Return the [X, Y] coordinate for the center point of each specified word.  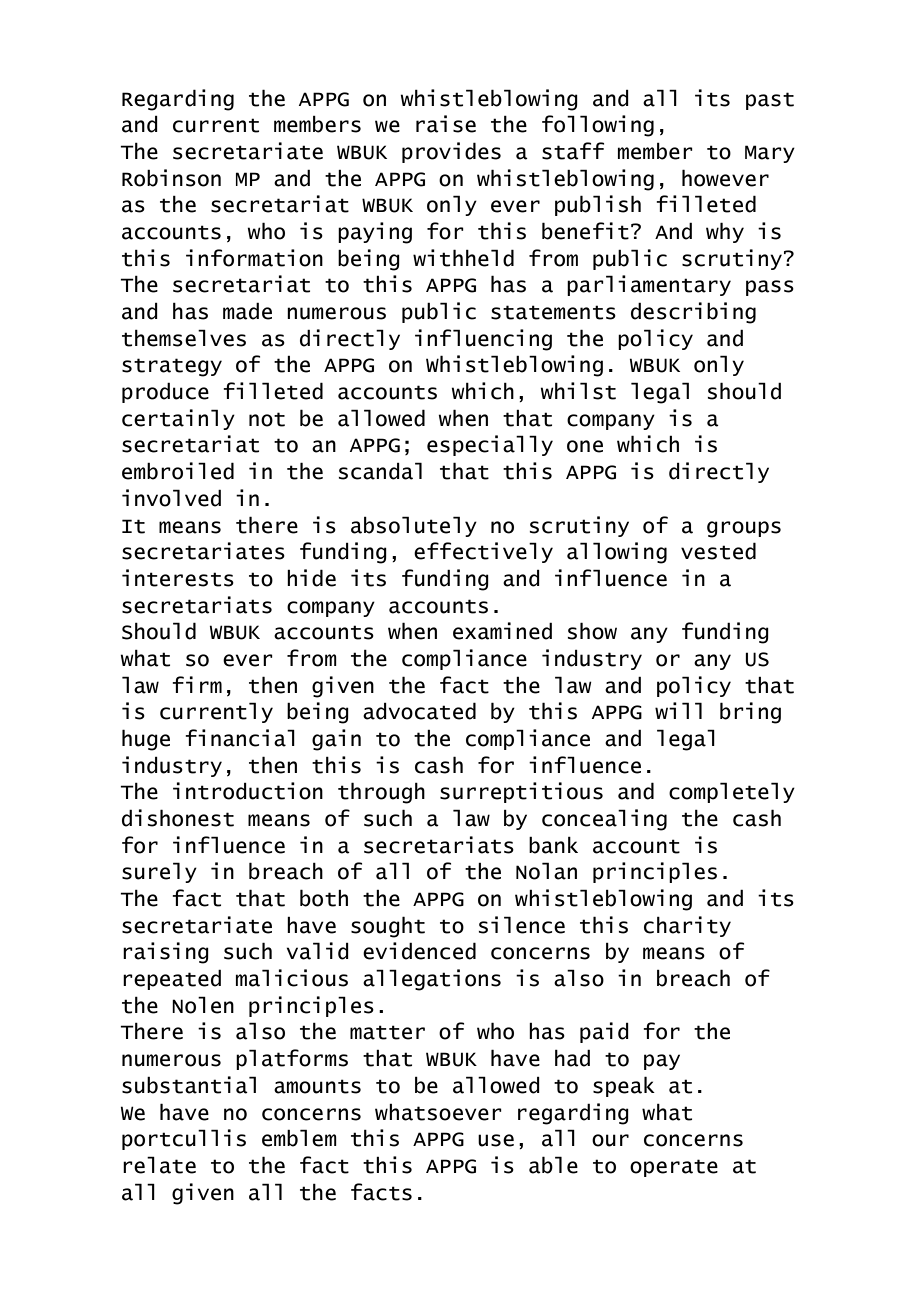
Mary [770, 154]
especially [490, 445]
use [496, 1140]
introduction [248, 791]
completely [732, 792]
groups [744, 529]
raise [446, 124]
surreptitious [521, 792]
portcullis [184, 1139]
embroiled [178, 471]
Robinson [171, 178]
